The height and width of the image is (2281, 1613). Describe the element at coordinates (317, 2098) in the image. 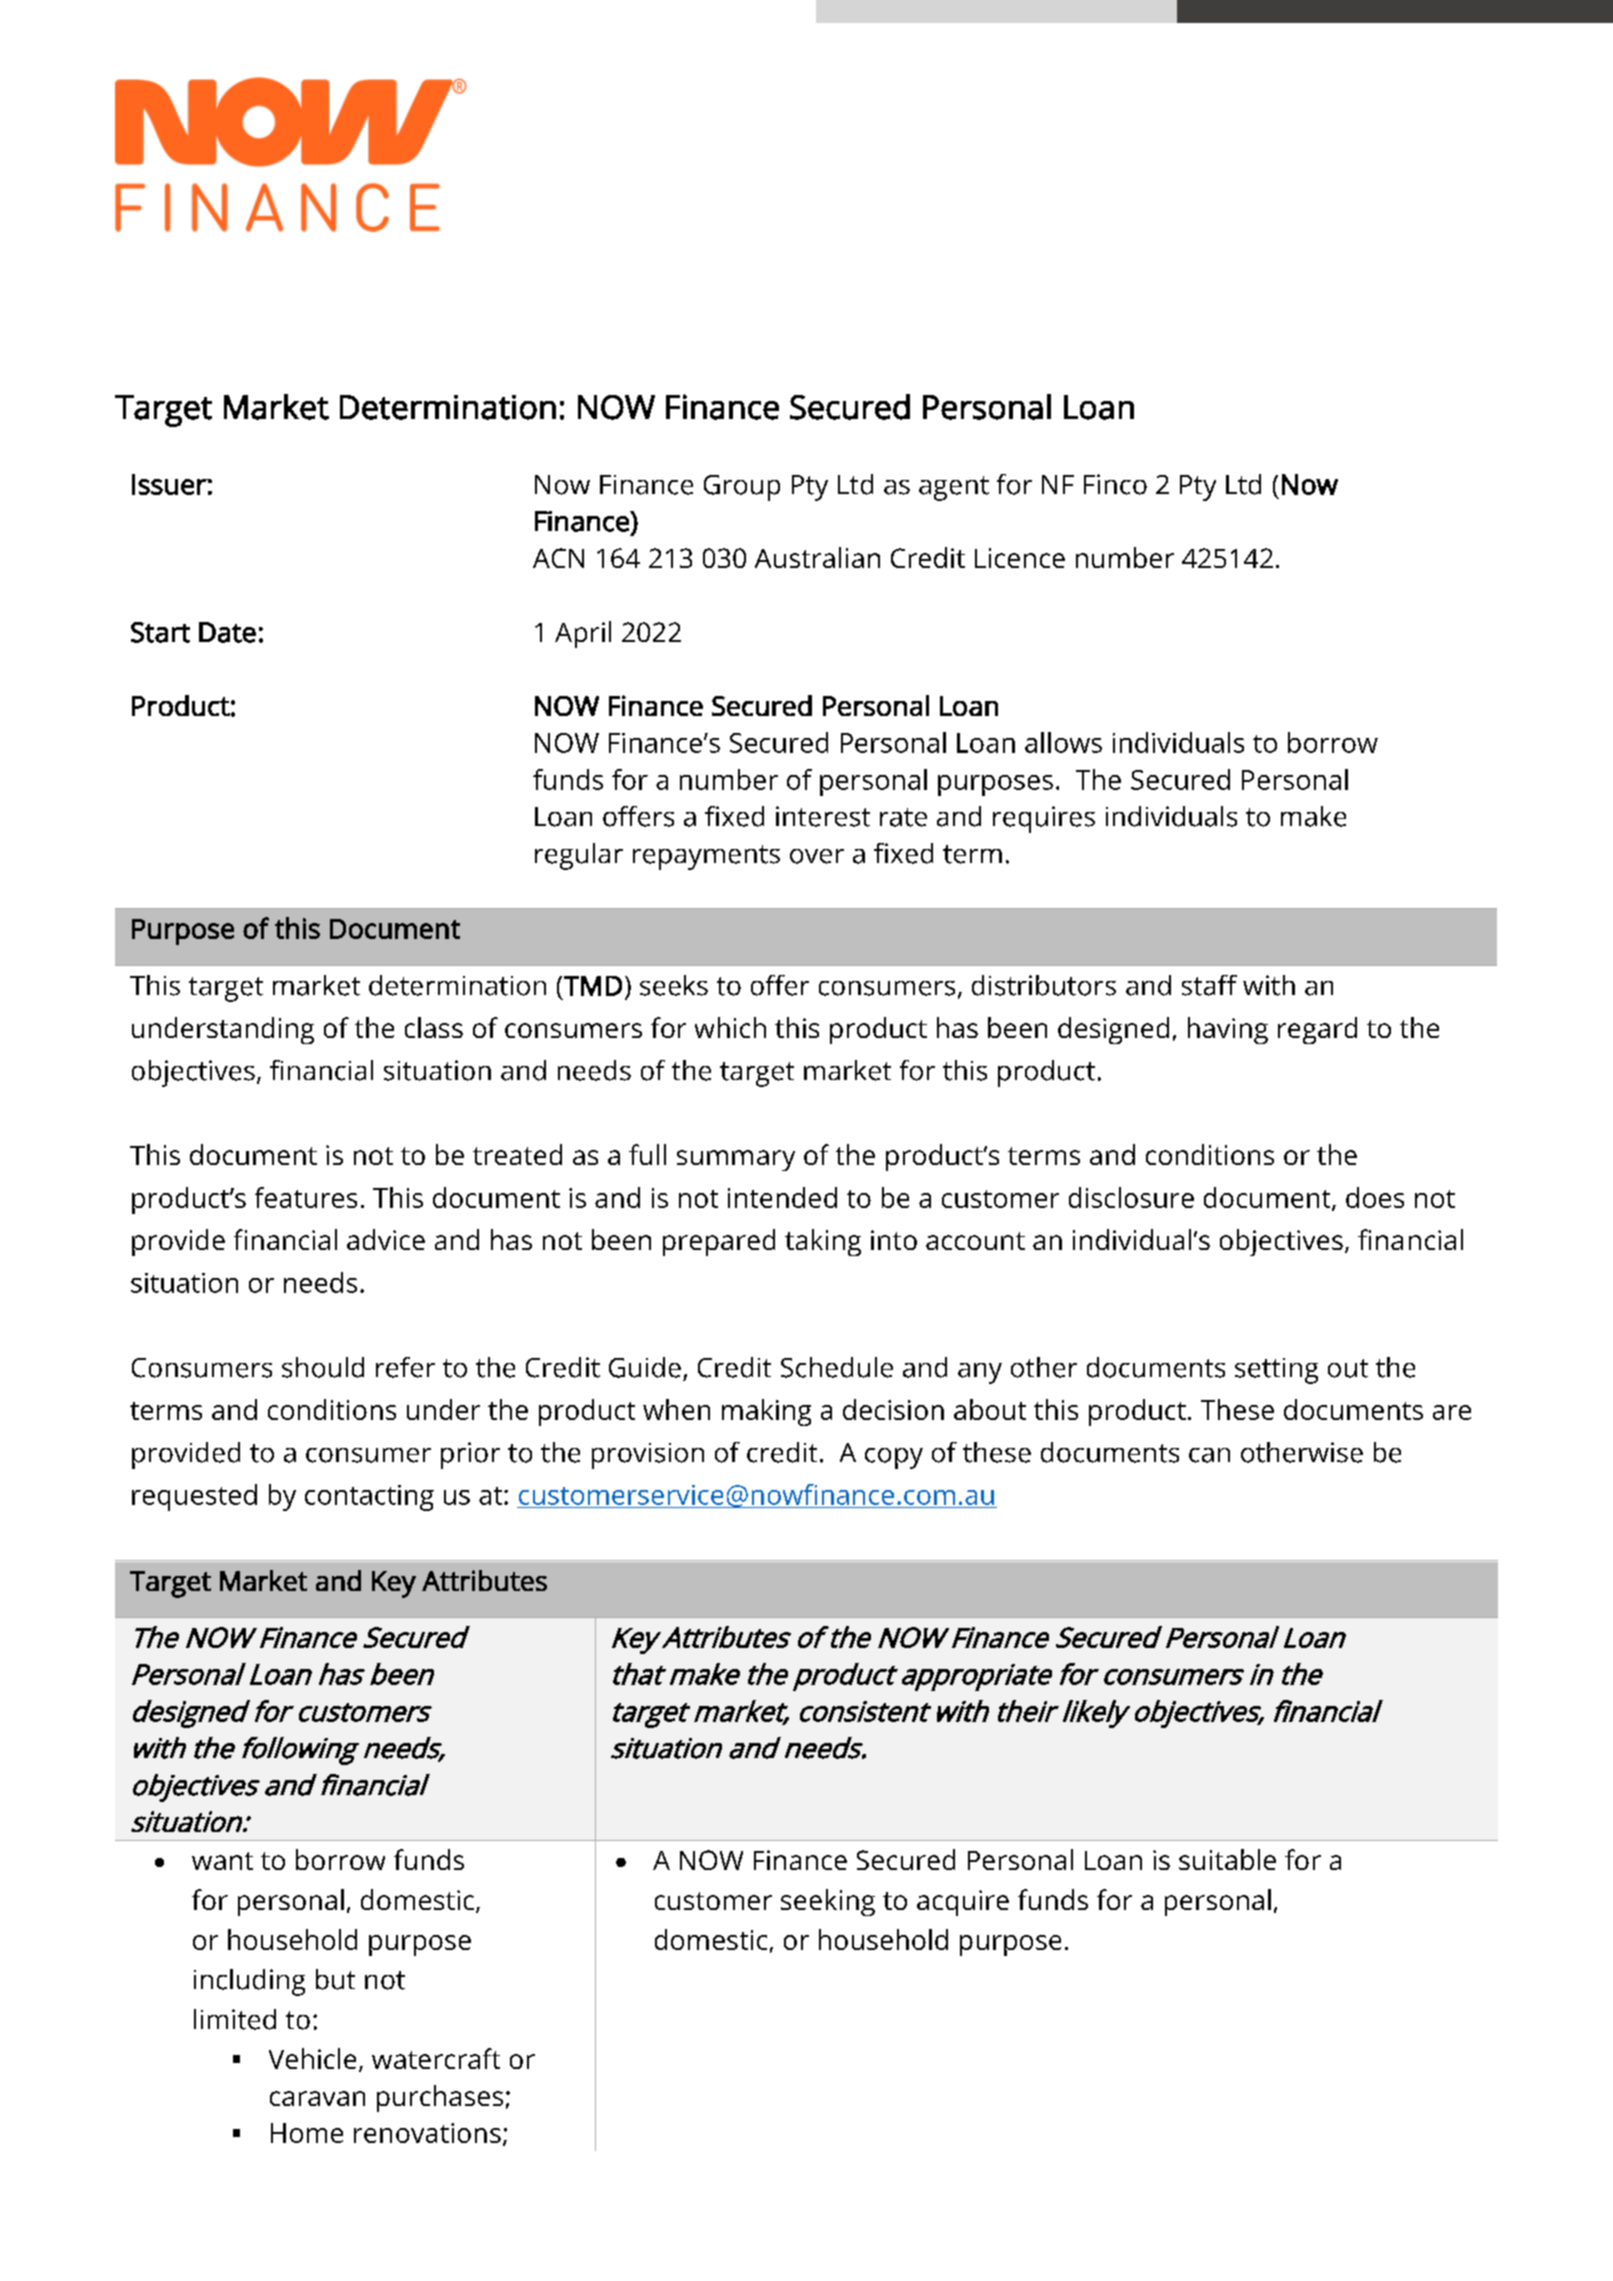

I see `caravan` at that location.
